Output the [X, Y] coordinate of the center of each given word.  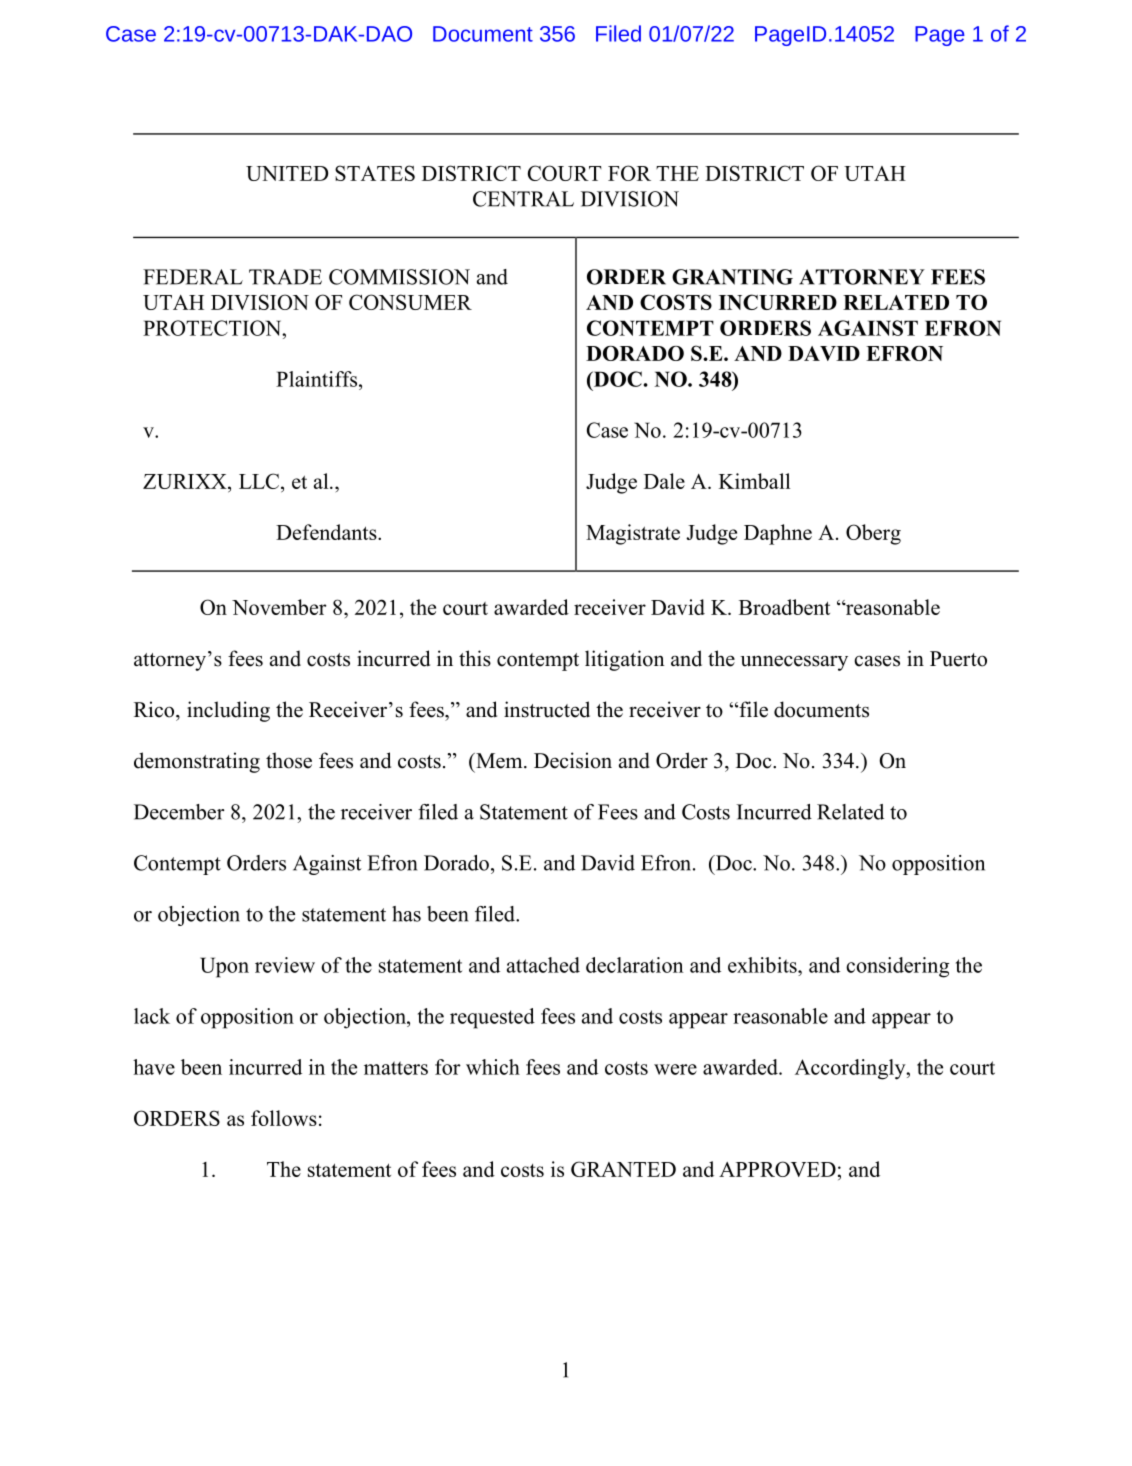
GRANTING [732, 277]
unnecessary [794, 663]
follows [284, 1118]
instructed [547, 709]
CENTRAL [523, 199]
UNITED [287, 173]
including [228, 711]
